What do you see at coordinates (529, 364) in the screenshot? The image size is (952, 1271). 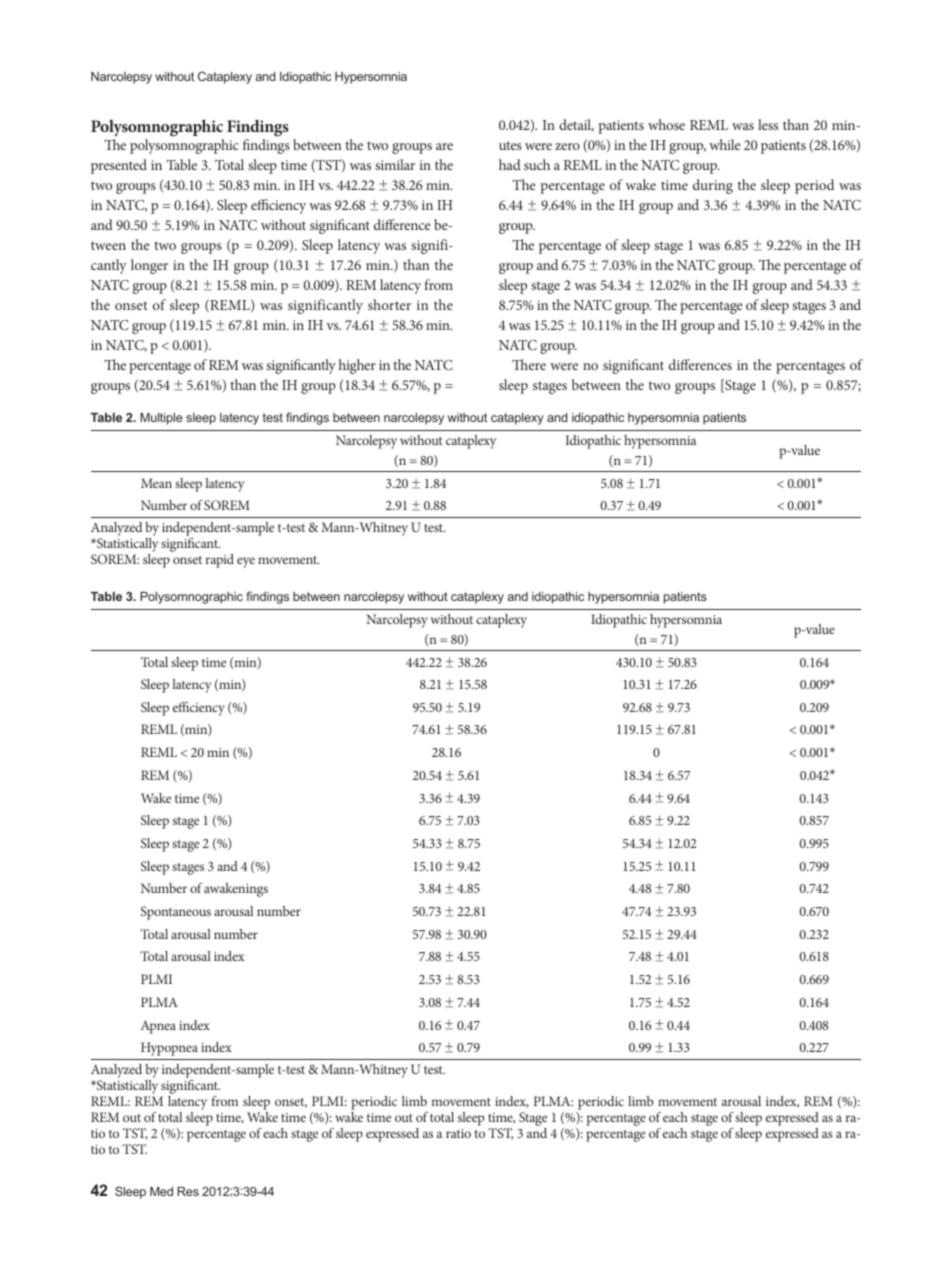 I see `There` at bounding box center [529, 364].
